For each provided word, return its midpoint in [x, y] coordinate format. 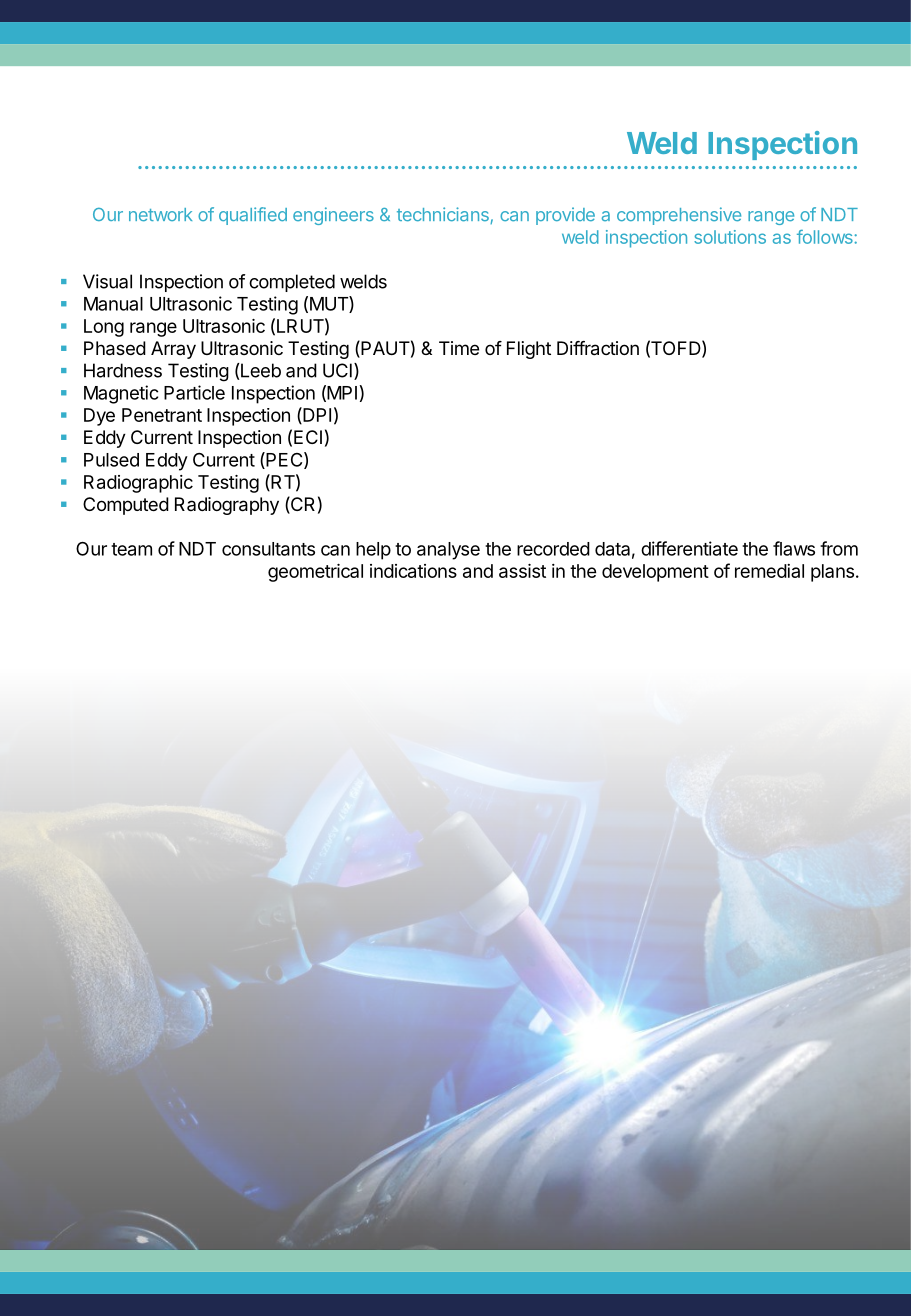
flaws [794, 548]
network [160, 215]
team [131, 549]
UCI [337, 370]
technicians [443, 214]
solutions [730, 237]
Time [459, 348]
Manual [113, 304]
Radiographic [138, 484]
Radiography [227, 506]
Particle [194, 392]
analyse [448, 551]
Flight [529, 350]
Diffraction [598, 348]
